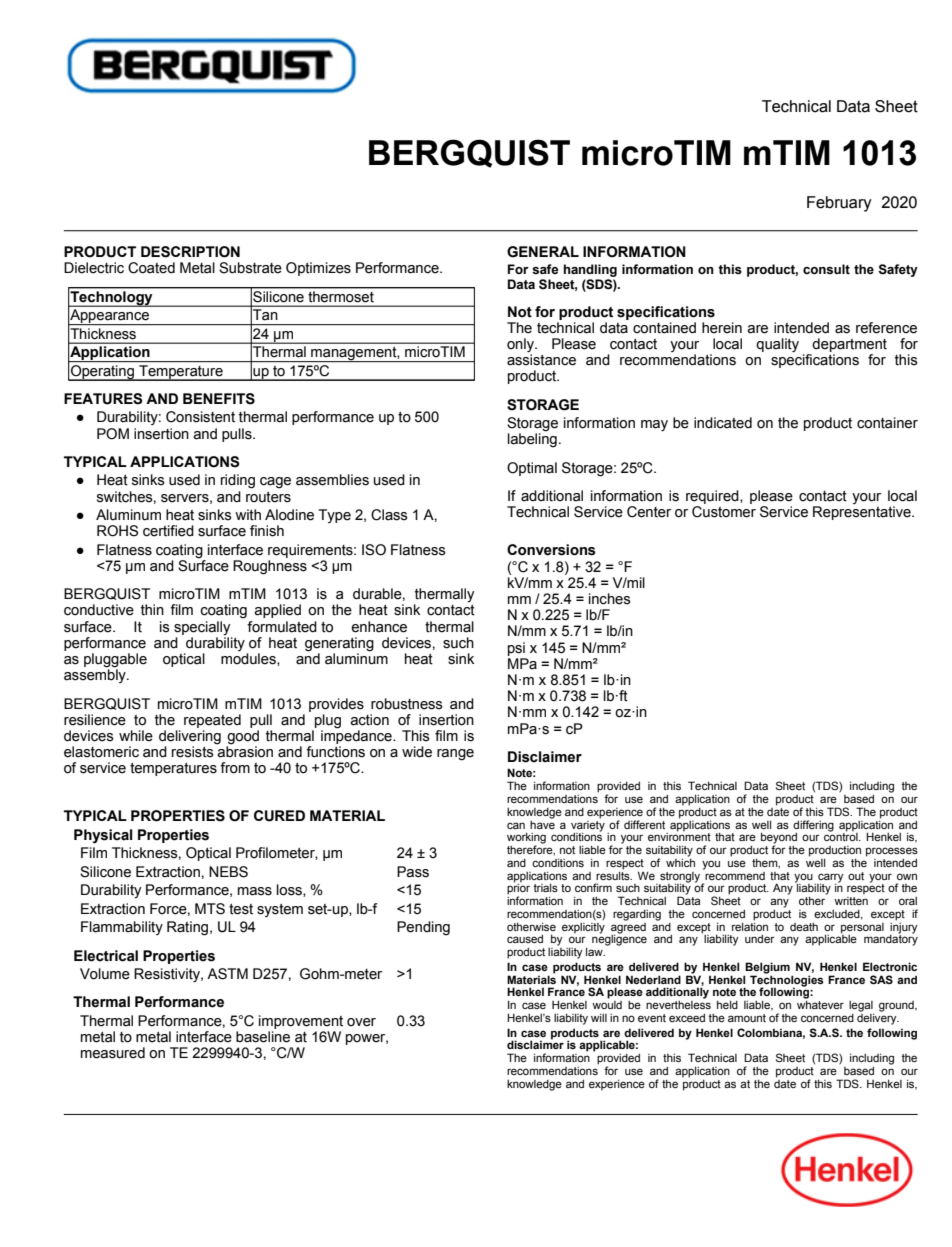 This screenshot has width=952, height=1247. Describe the element at coordinates (193, 752) in the screenshot. I see `resists` at that location.
